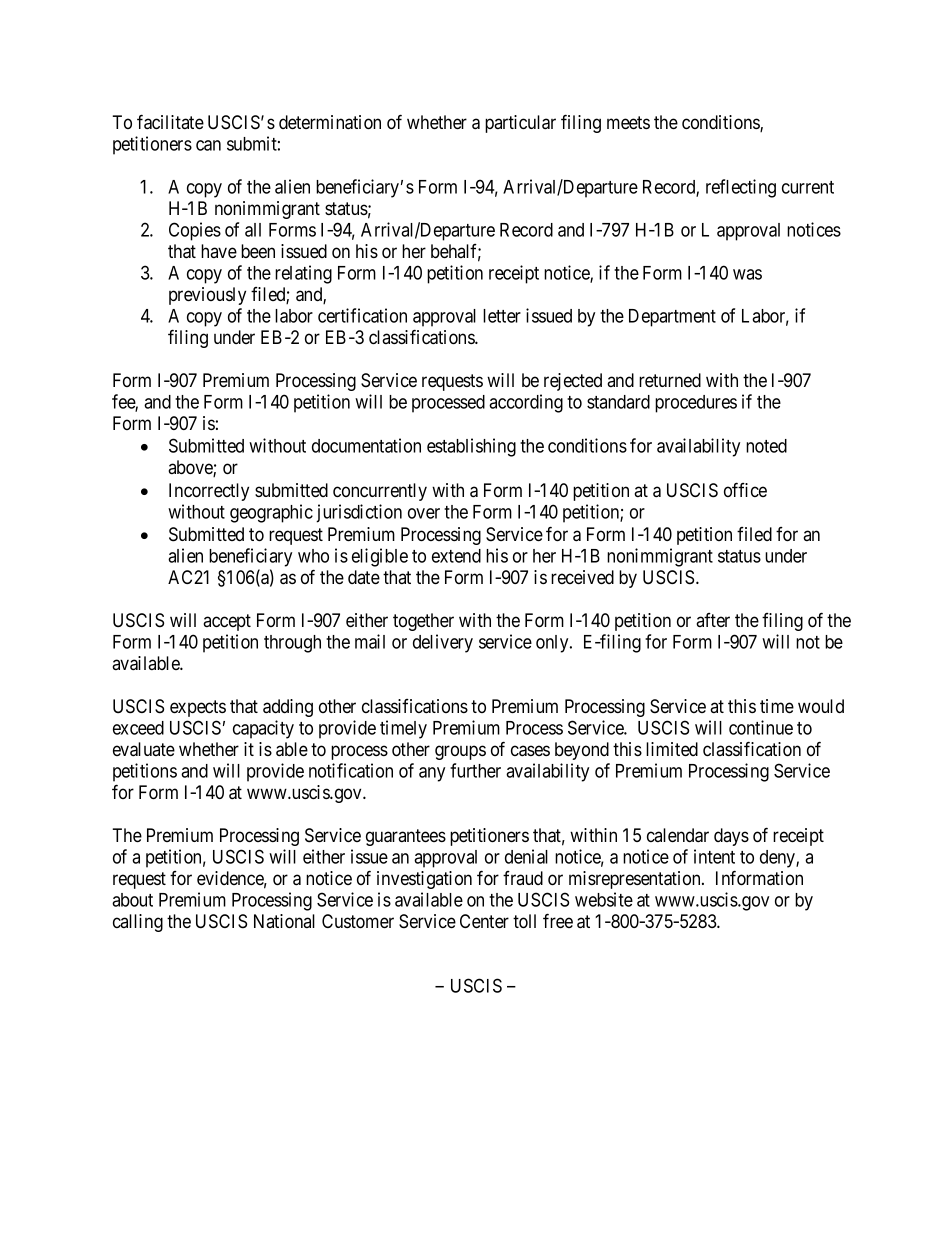  I want to click on delivery, so click(443, 643).
